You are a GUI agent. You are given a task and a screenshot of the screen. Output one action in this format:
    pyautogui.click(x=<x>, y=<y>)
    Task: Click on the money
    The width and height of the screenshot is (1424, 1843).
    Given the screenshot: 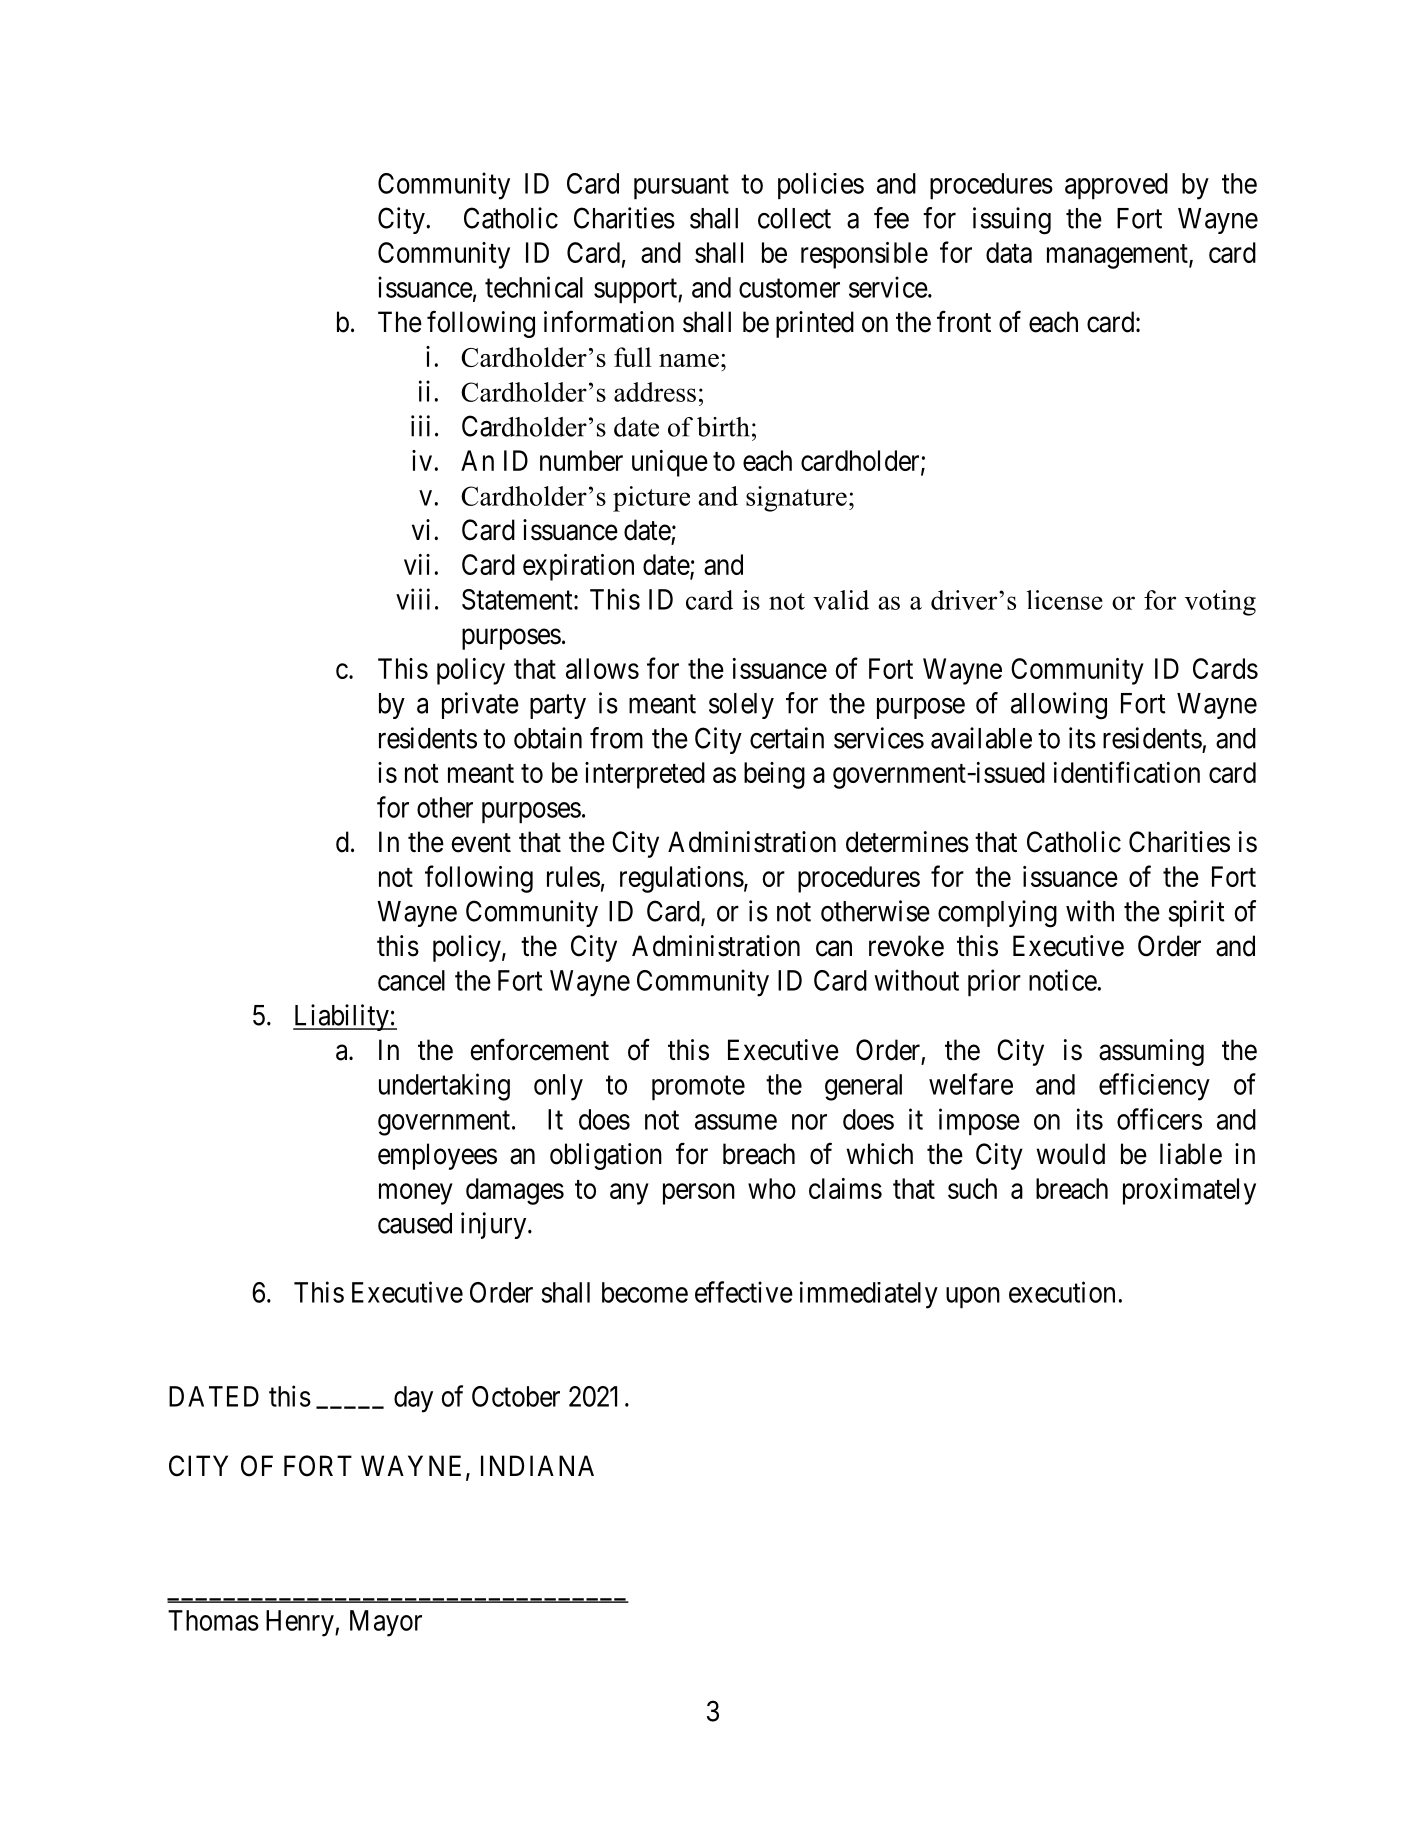 What is the action you would take?
    pyautogui.click(x=416, y=1194)
